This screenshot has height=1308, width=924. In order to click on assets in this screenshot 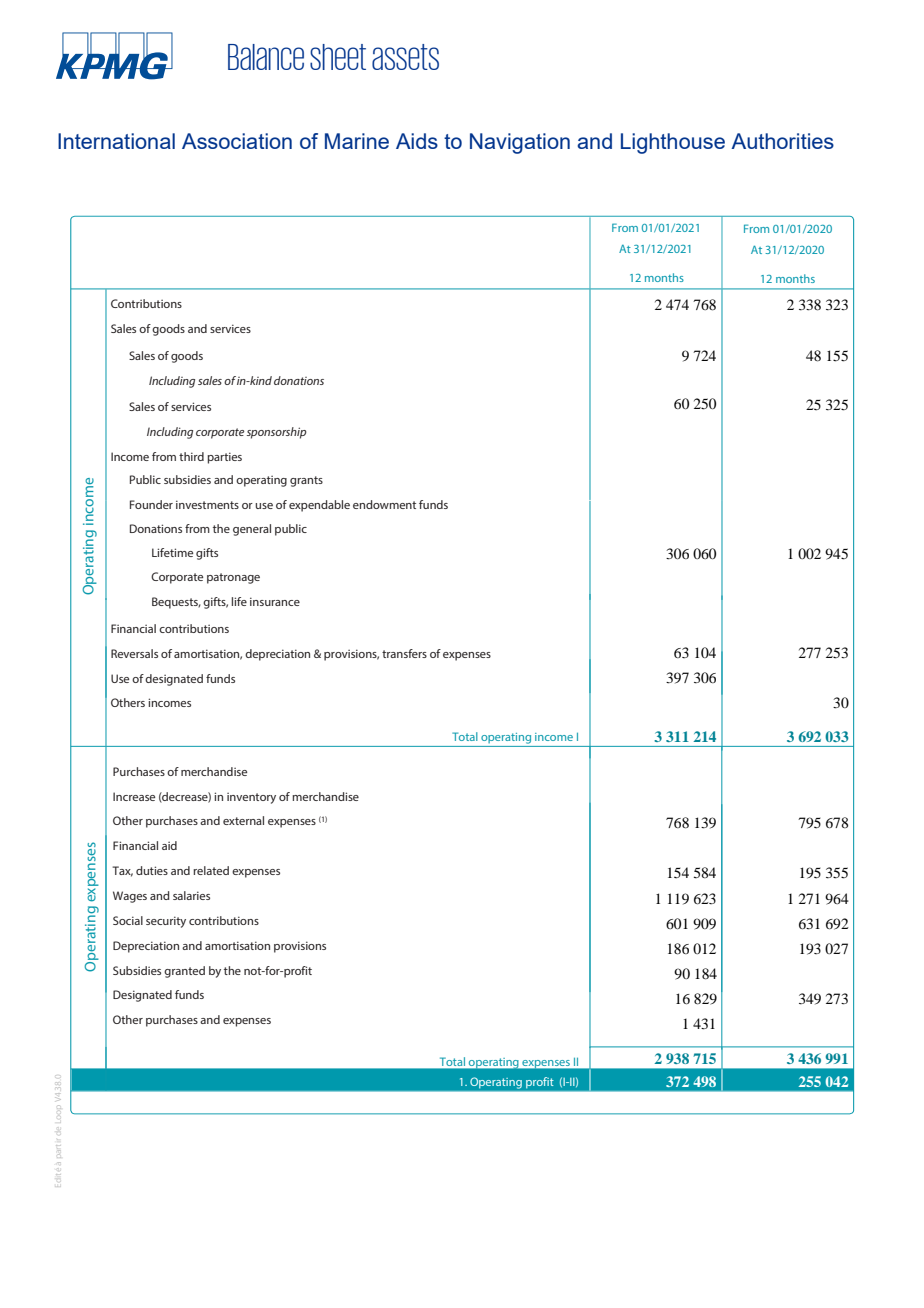, I will do `click(405, 57)`.
